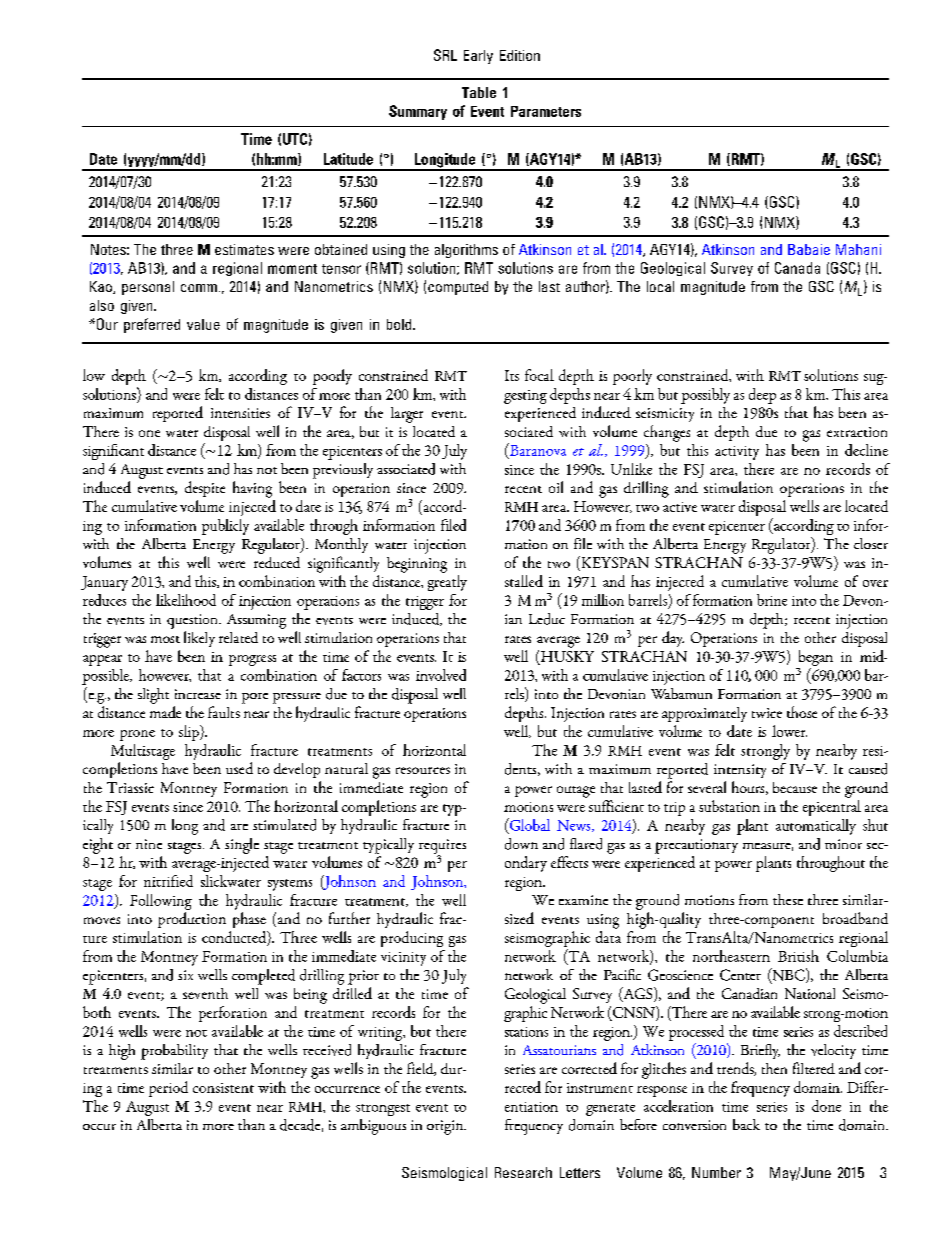  What do you see at coordinates (797, 268) in the page?
I see `Canada` at bounding box center [797, 268].
